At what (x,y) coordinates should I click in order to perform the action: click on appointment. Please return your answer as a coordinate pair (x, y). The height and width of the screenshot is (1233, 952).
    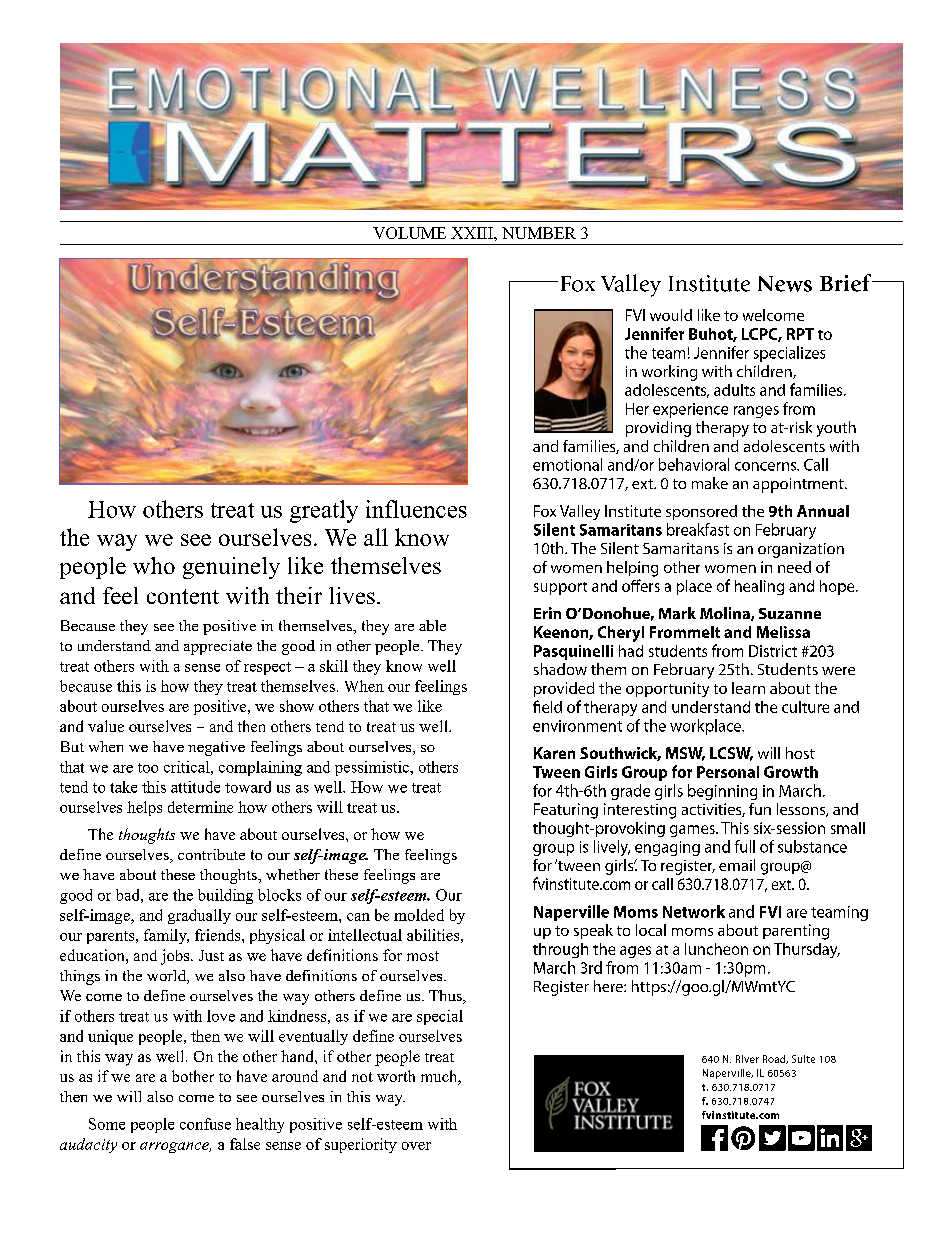
    Looking at the image, I should click on (799, 485).
